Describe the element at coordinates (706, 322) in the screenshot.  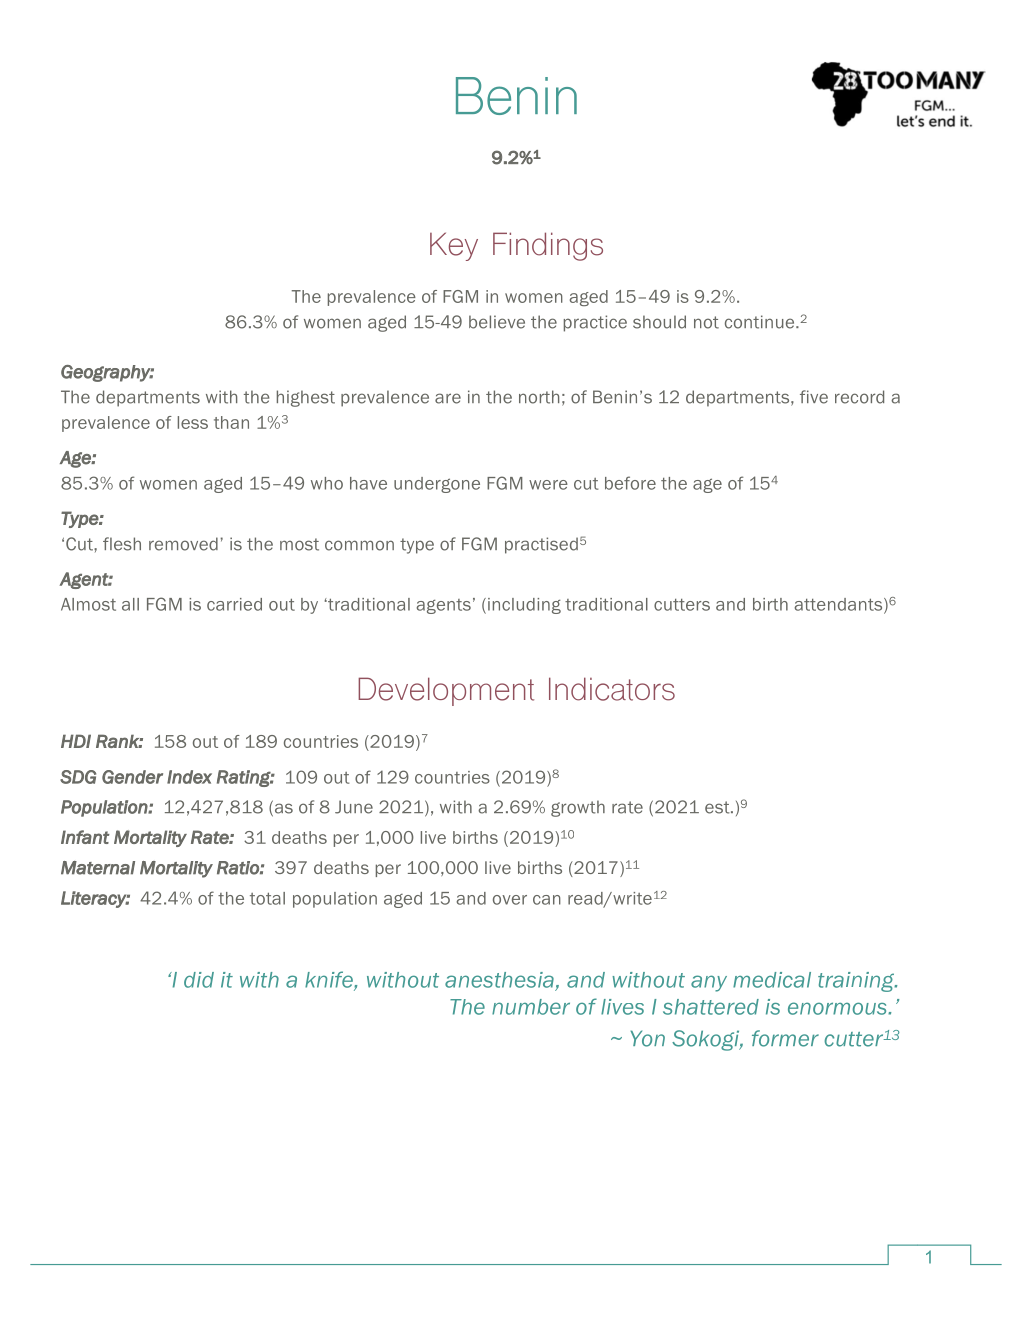
I see `not` at that location.
